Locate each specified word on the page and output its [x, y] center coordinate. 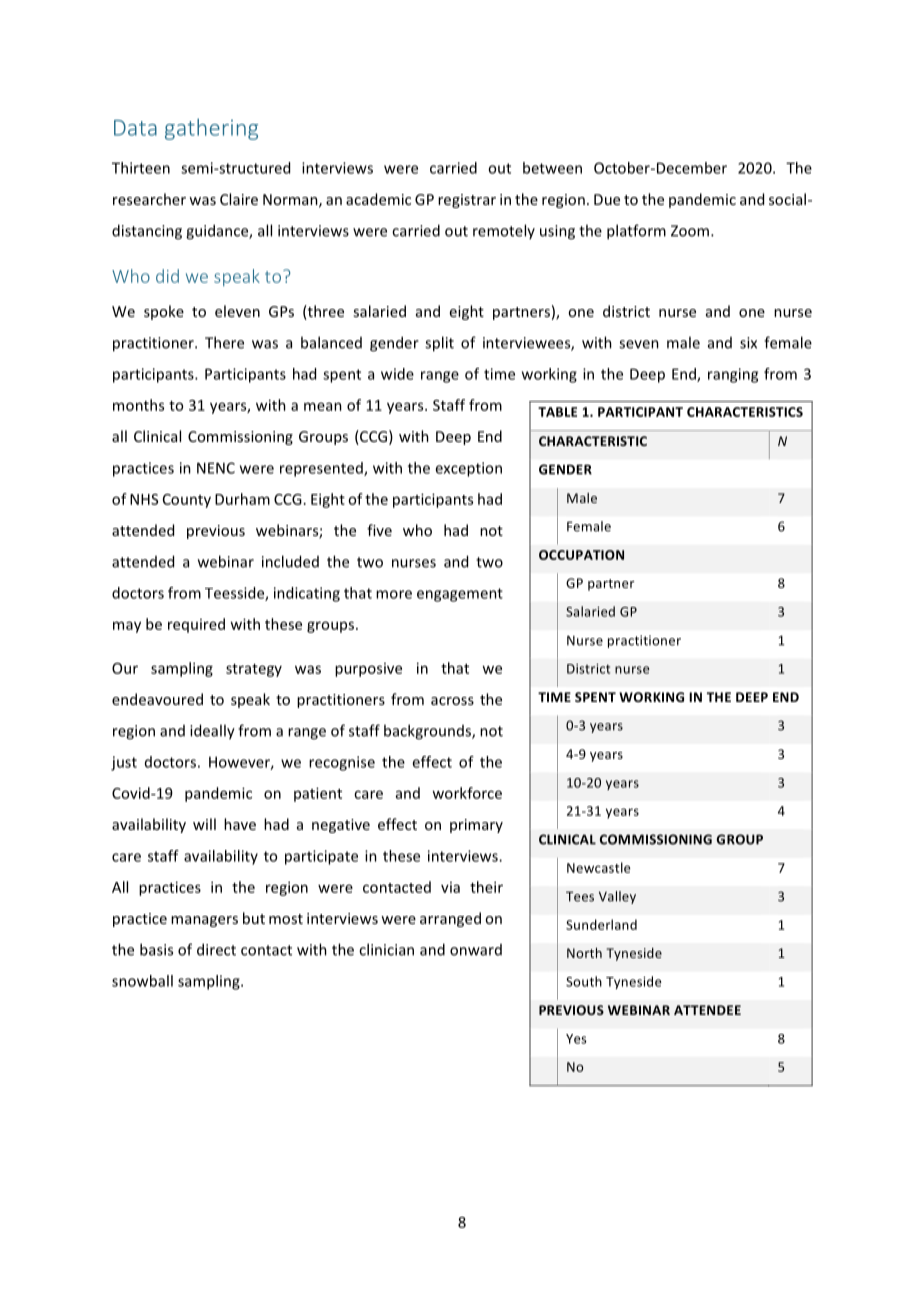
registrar [467, 201]
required [196, 625]
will [204, 824]
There [224, 342]
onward [476, 950]
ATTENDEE [707, 1010]
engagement [460, 595]
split [439, 344]
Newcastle [599, 867]
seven [639, 344]
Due [607, 199]
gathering [211, 129]
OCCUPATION [581, 555]
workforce [467, 793]
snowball [142, 981]
